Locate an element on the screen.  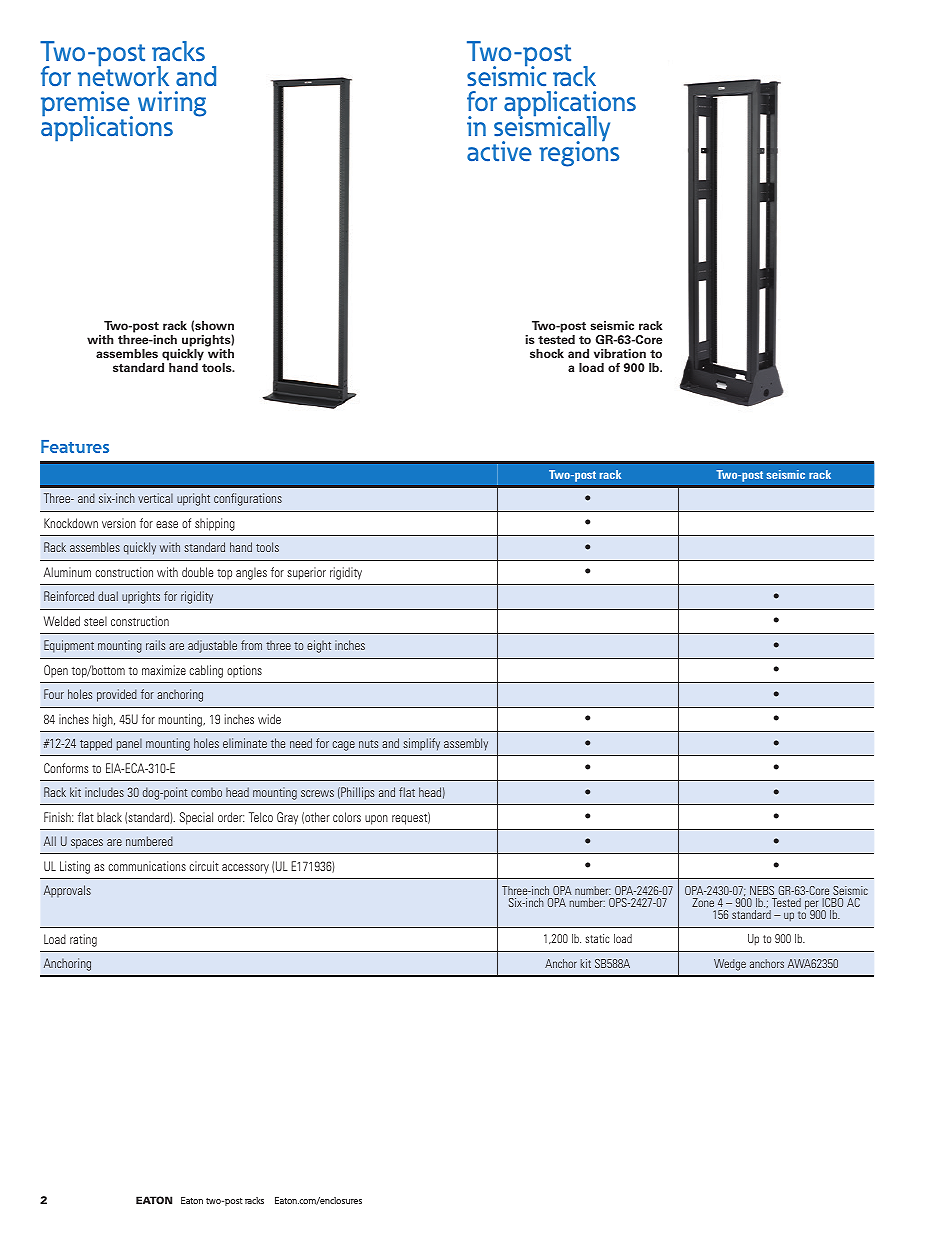
wiring is located at coordinates (172, 104).
